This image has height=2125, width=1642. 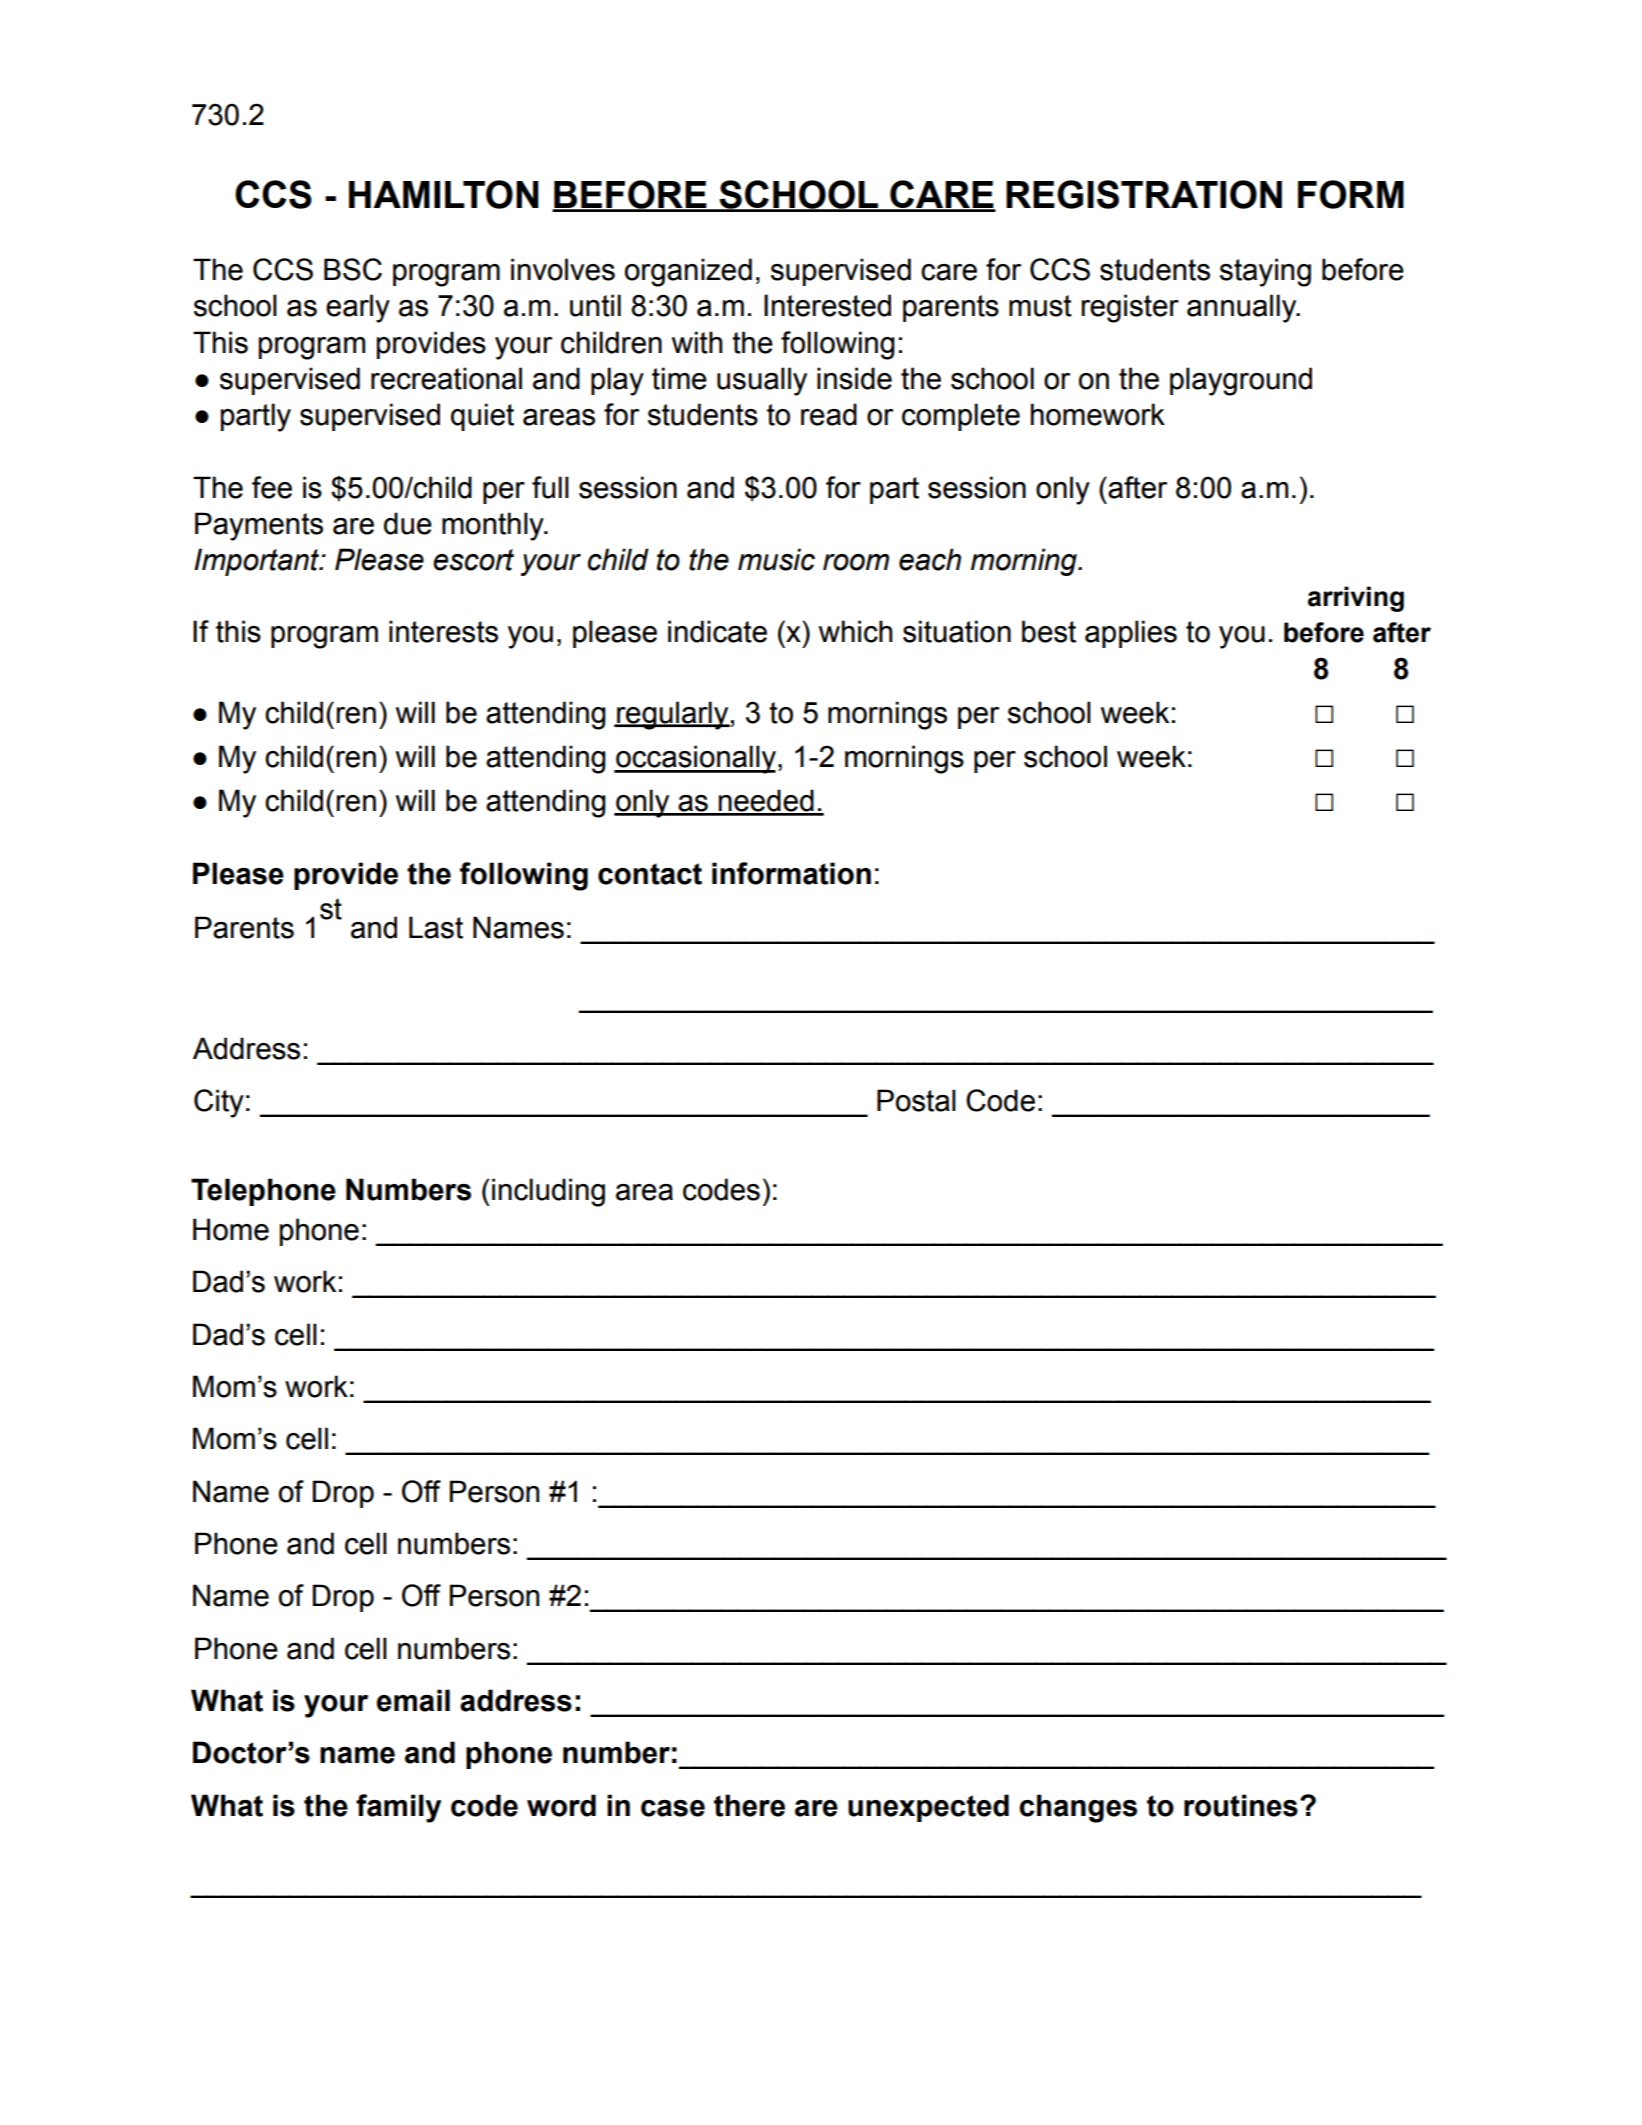 I want to click on applies, so click(x=1131, y=634).
